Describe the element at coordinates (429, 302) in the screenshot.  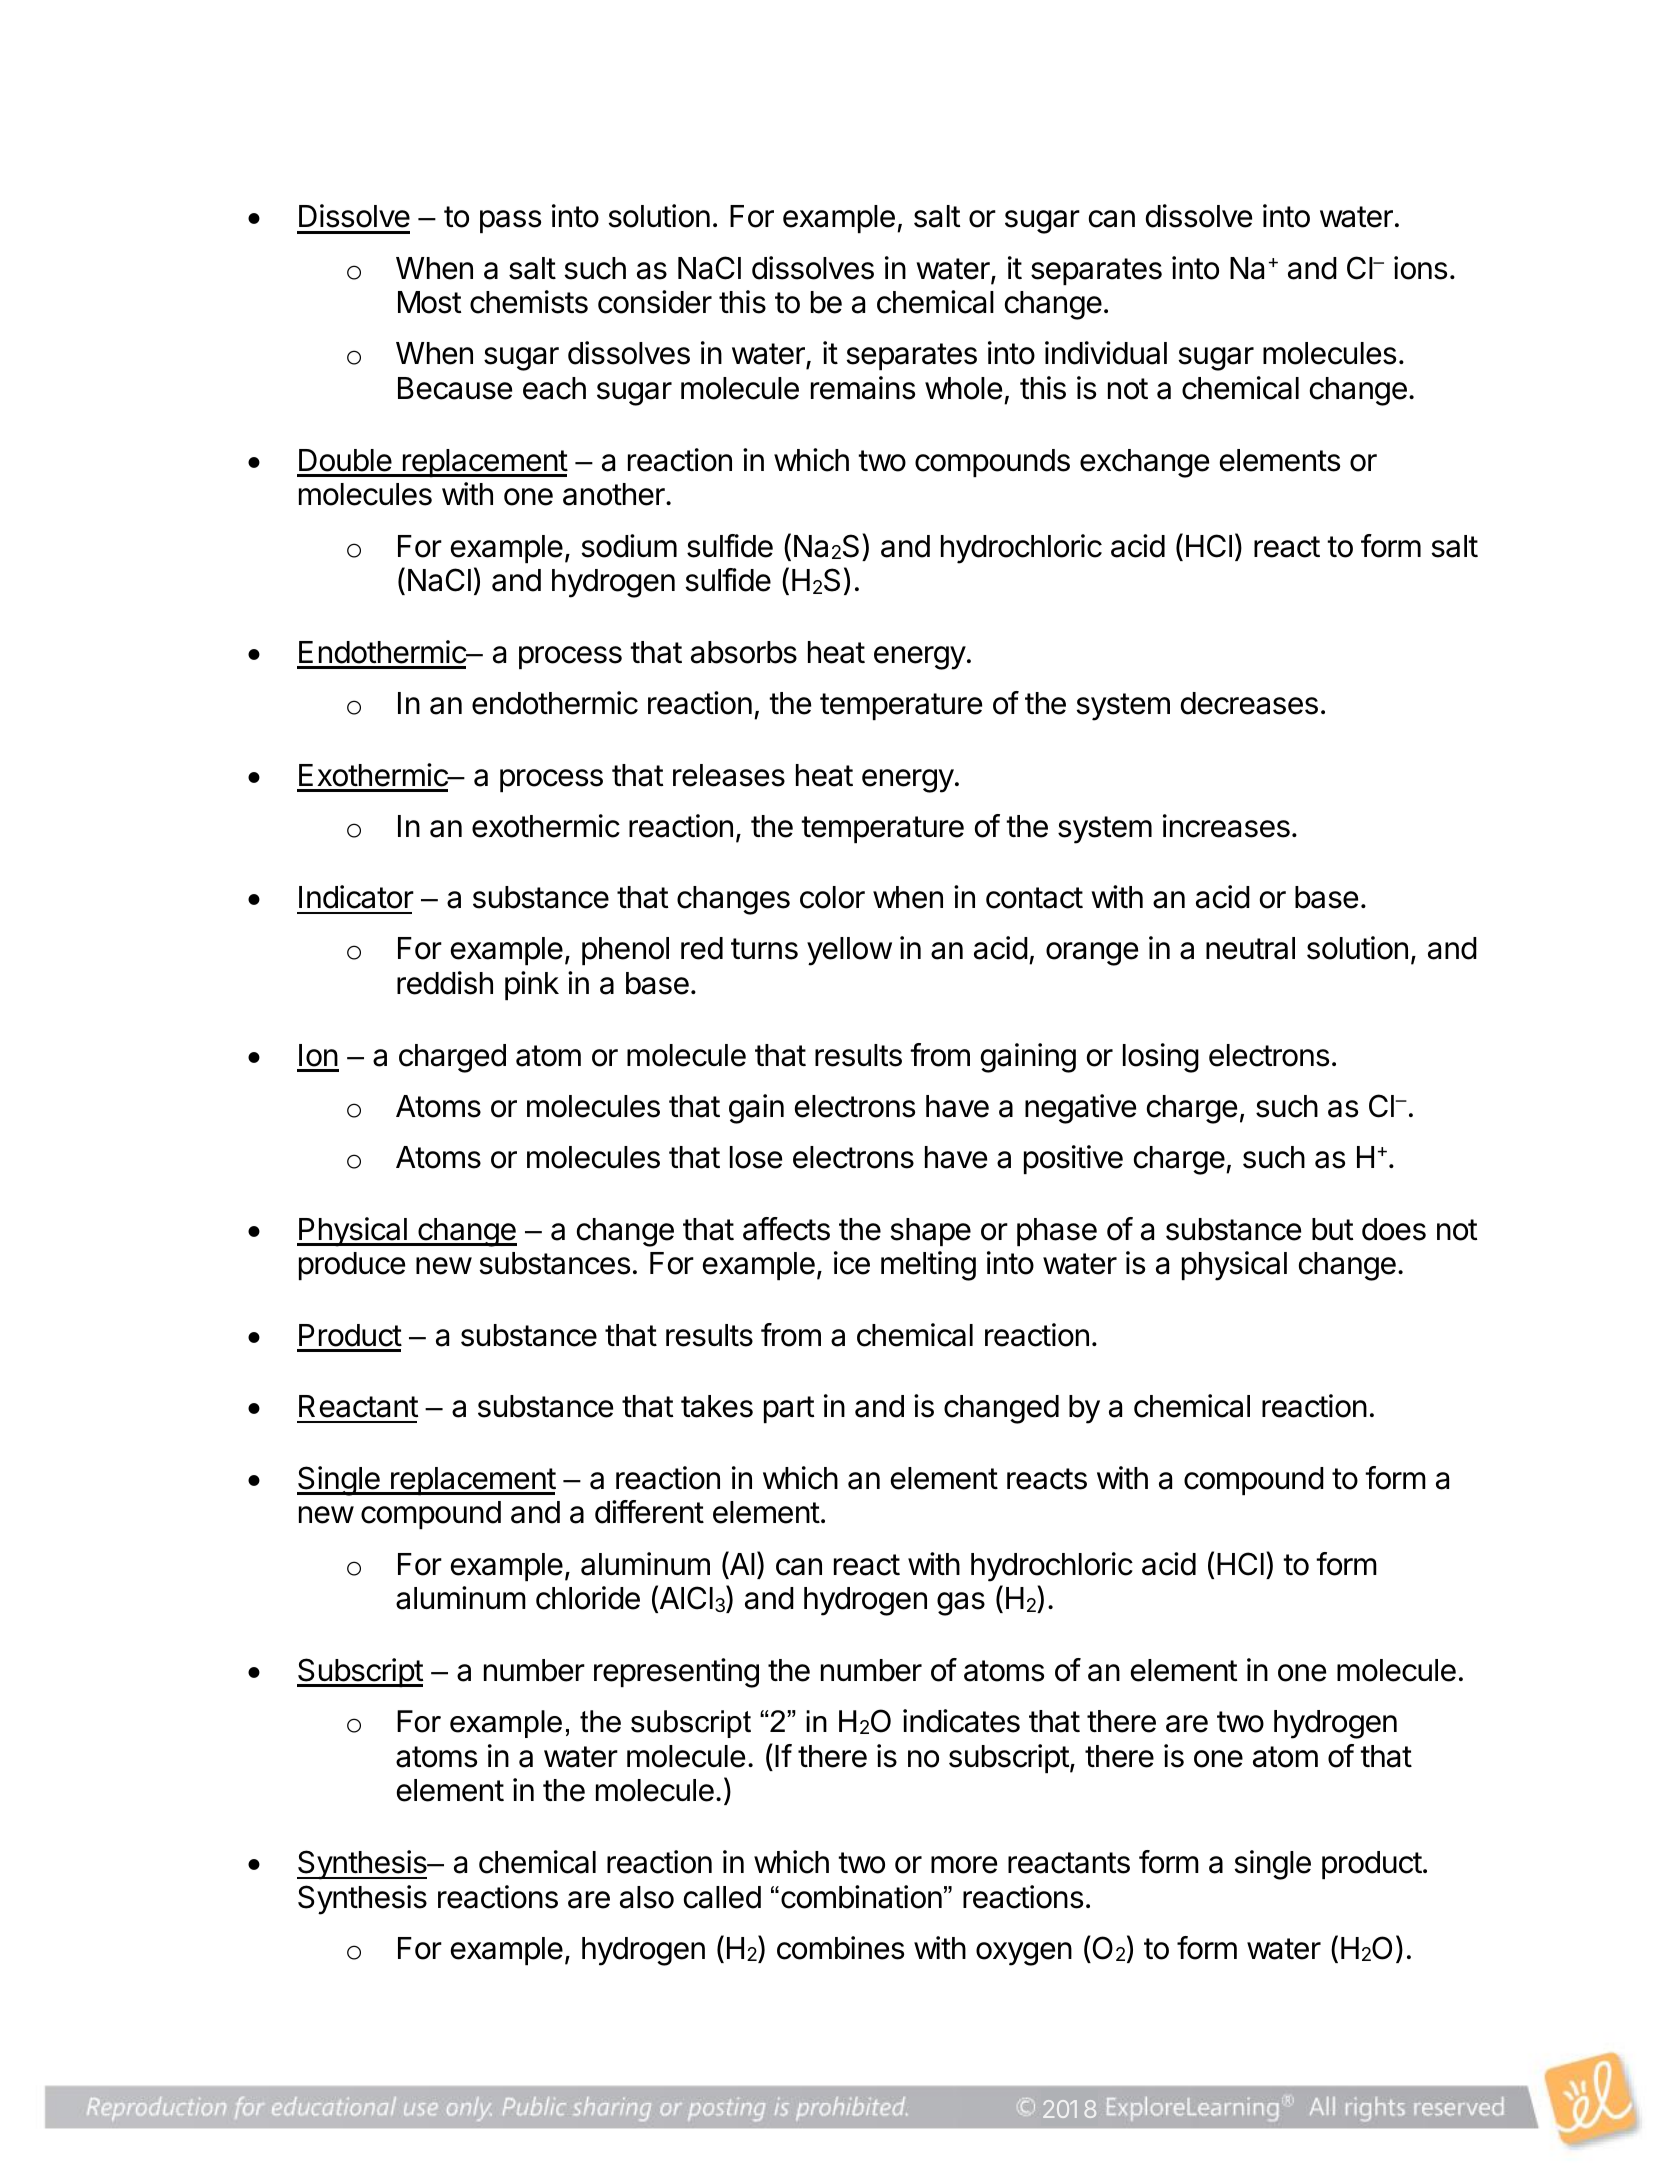
I see `Most` at that location.
